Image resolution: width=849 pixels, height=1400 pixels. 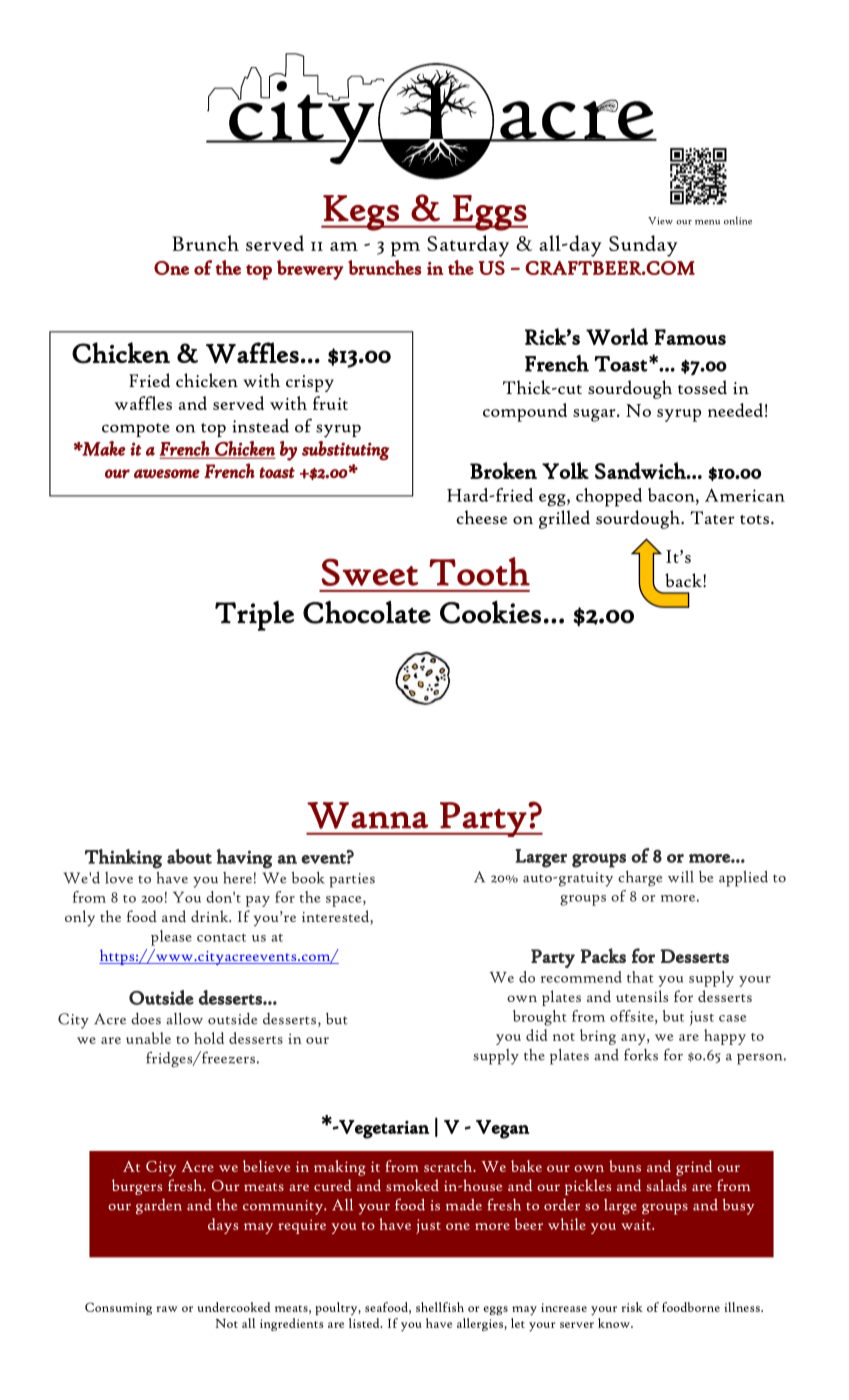 I want to click on about, so click(x=189, y=856).
